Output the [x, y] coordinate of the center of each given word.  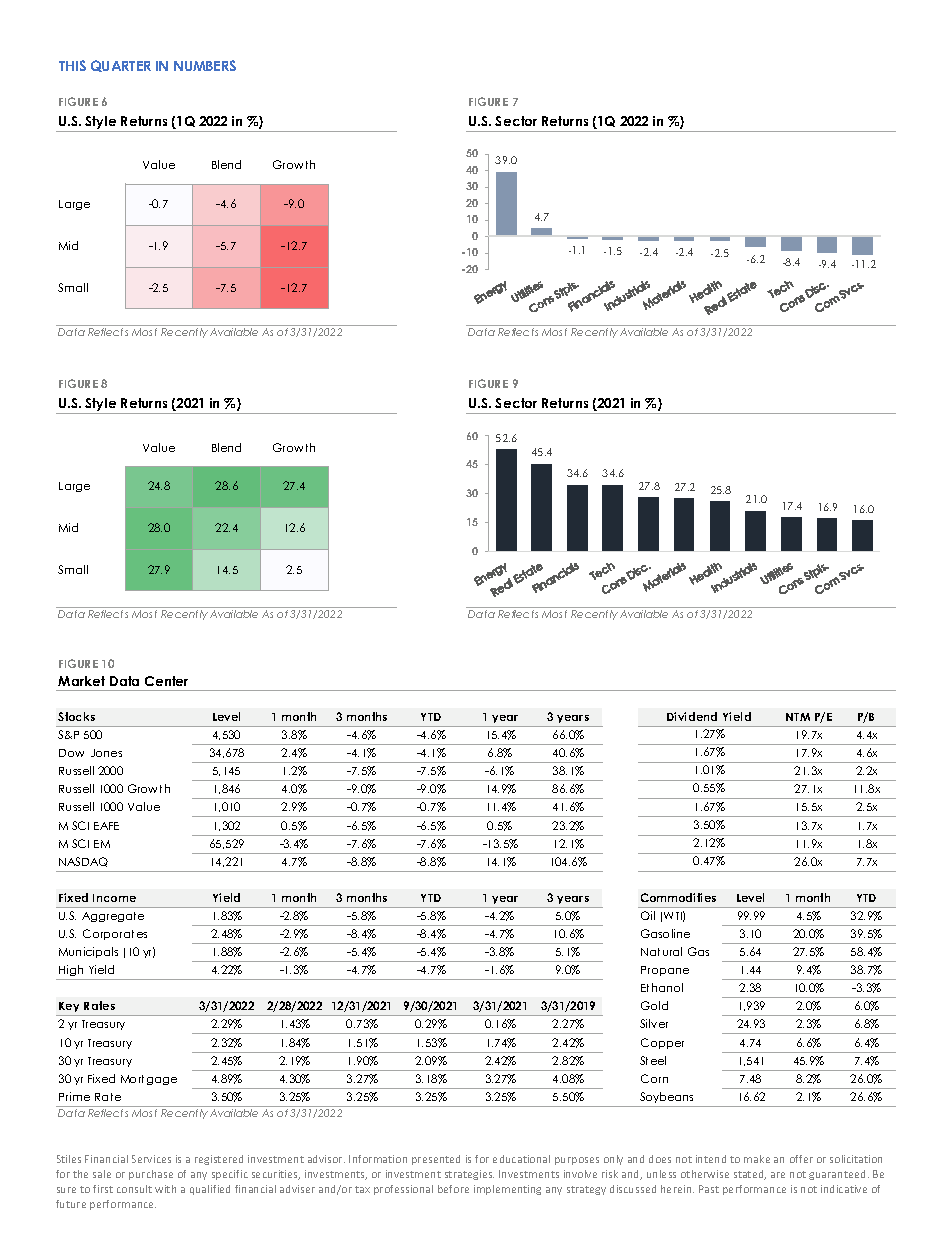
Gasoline [665, 933]
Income [114, 898]
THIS [72, 65]
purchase [151, 1175]
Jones [106, 753]
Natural [661, 951]
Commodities [678, 897]
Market [81, 681]
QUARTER [121, 66]
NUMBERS [205, 65]
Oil [648, 915]
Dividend [692, 716]
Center [166, 681]
